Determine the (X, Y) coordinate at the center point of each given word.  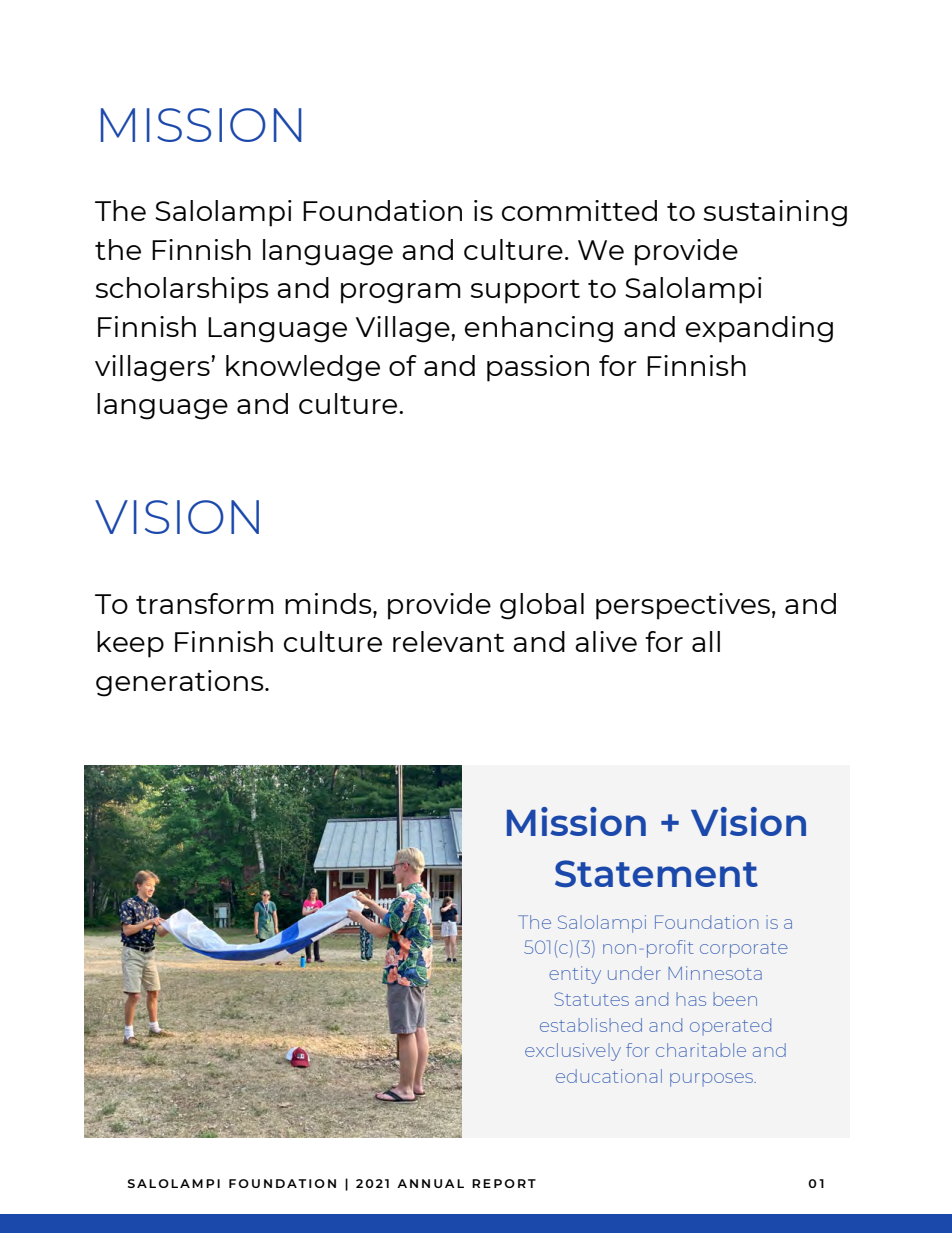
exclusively (573, 1052)
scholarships (182, 290)
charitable (701, 1050)
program (401, 293)
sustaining (775, 213)
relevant (448, 641)
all (706, 641)
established (591, 1025)
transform (205, 603)
